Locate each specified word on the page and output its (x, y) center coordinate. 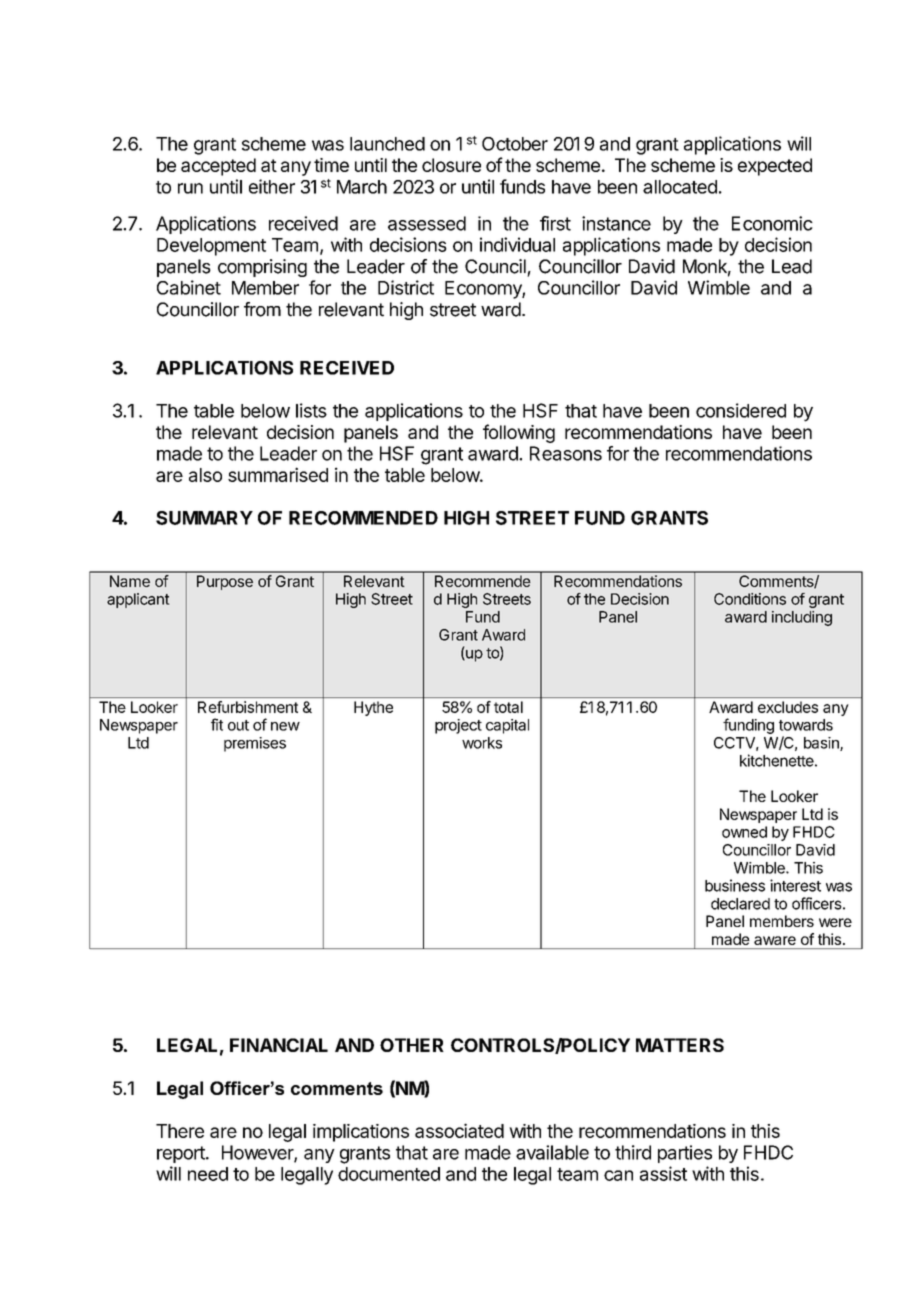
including (802, 618)
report (182, 1154)
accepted (218, 167)
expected (775, 167)
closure (451, 165)
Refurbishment (248, 707)
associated (459, 1130)
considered (741, 410)
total (508, 707)
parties (685, 1154)
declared (740, 904)
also (205, 475)
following (519, 433)
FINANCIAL (279, 1045)
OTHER (412, 1045)
